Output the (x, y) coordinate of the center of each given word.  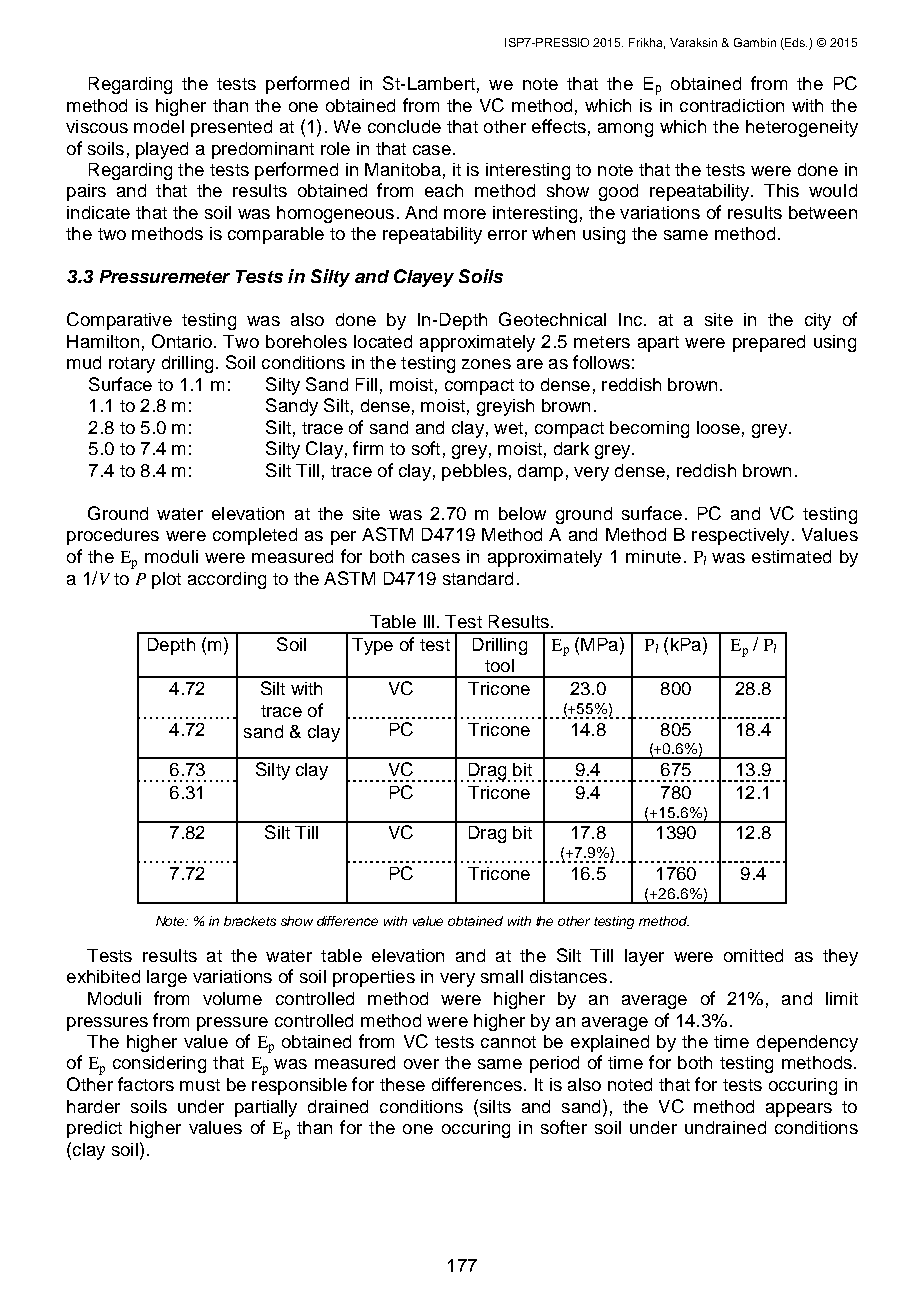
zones (486, 364)
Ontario (182, 341)
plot (166, 580)
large (167, 978)
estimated (791, 556)
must (200, 1085)
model (159, 126)
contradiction (732, 105)
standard (478, 578)
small (502, 976)
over (421, 1064)
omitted (753, 955)
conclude (404, 126)
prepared (769, 343)
